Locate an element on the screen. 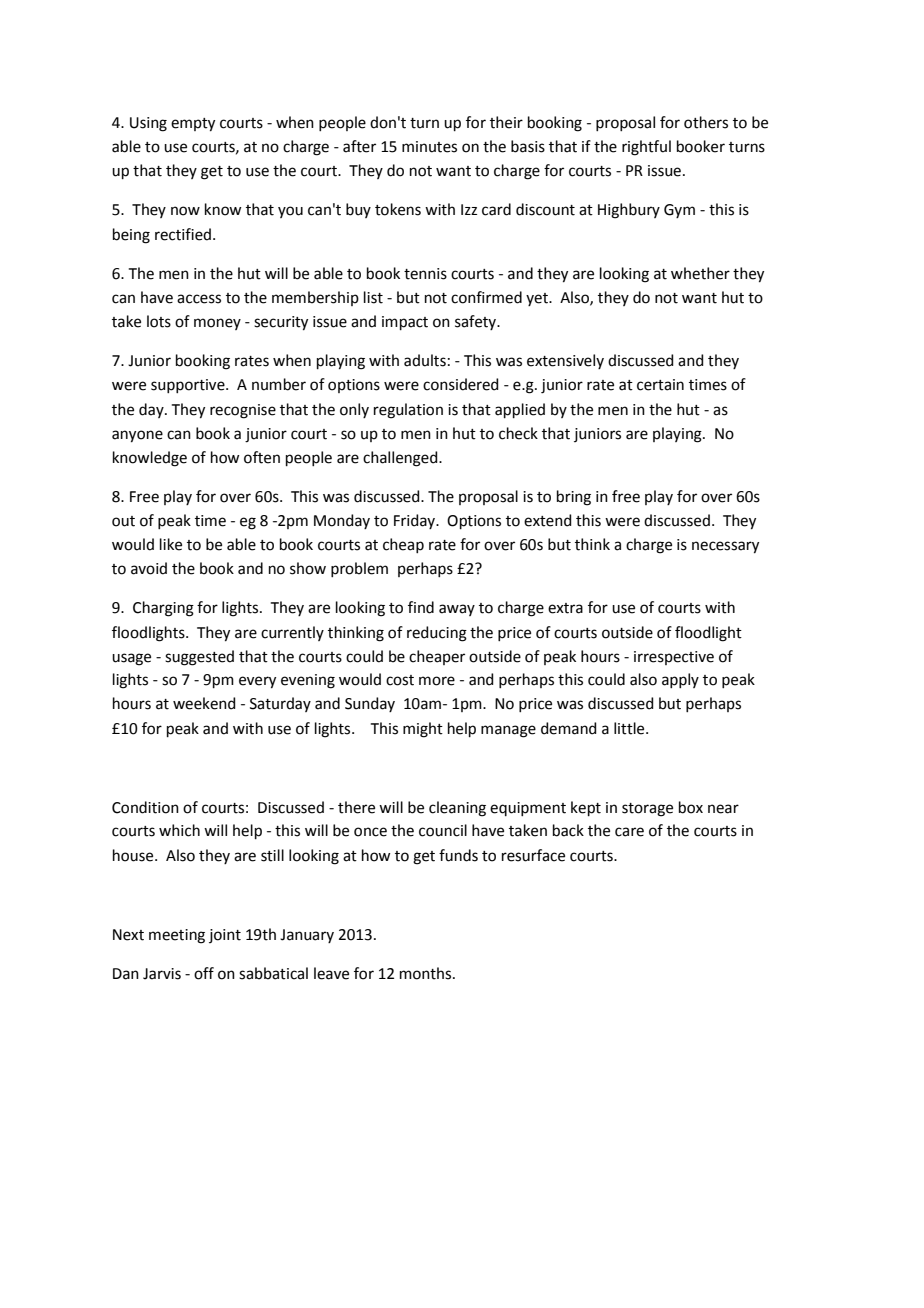 Image resolution: width=924 pixels, height=1308 pixels. like is located at coordinates (171, 544).
